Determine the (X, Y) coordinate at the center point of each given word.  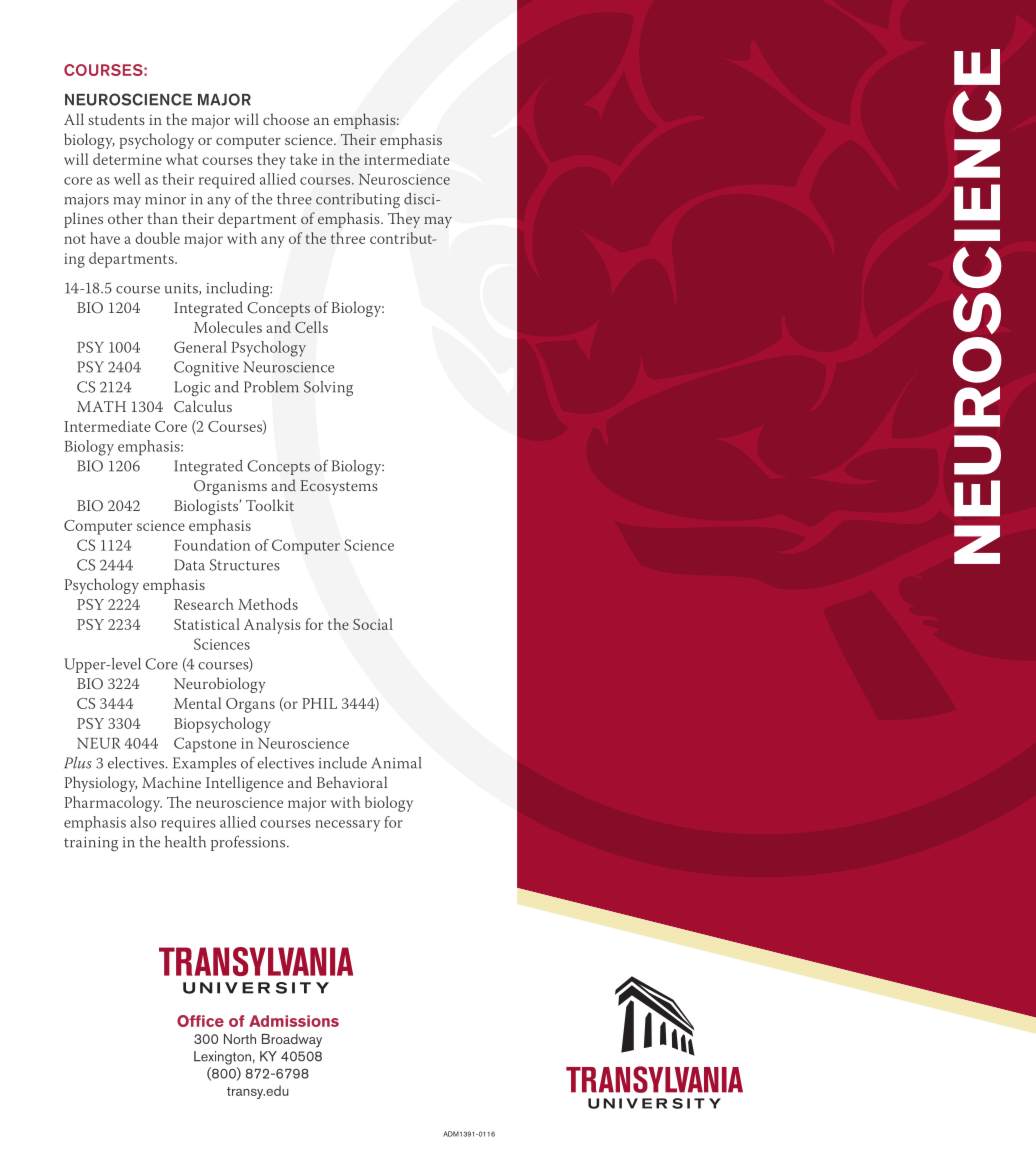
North (240, 1039)
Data (189, 565)
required (227, 180)
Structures (245, 565)
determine (127, 159)
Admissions (294, 1021)
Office (200, 1021)
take (303, 159)
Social (373, 624)
